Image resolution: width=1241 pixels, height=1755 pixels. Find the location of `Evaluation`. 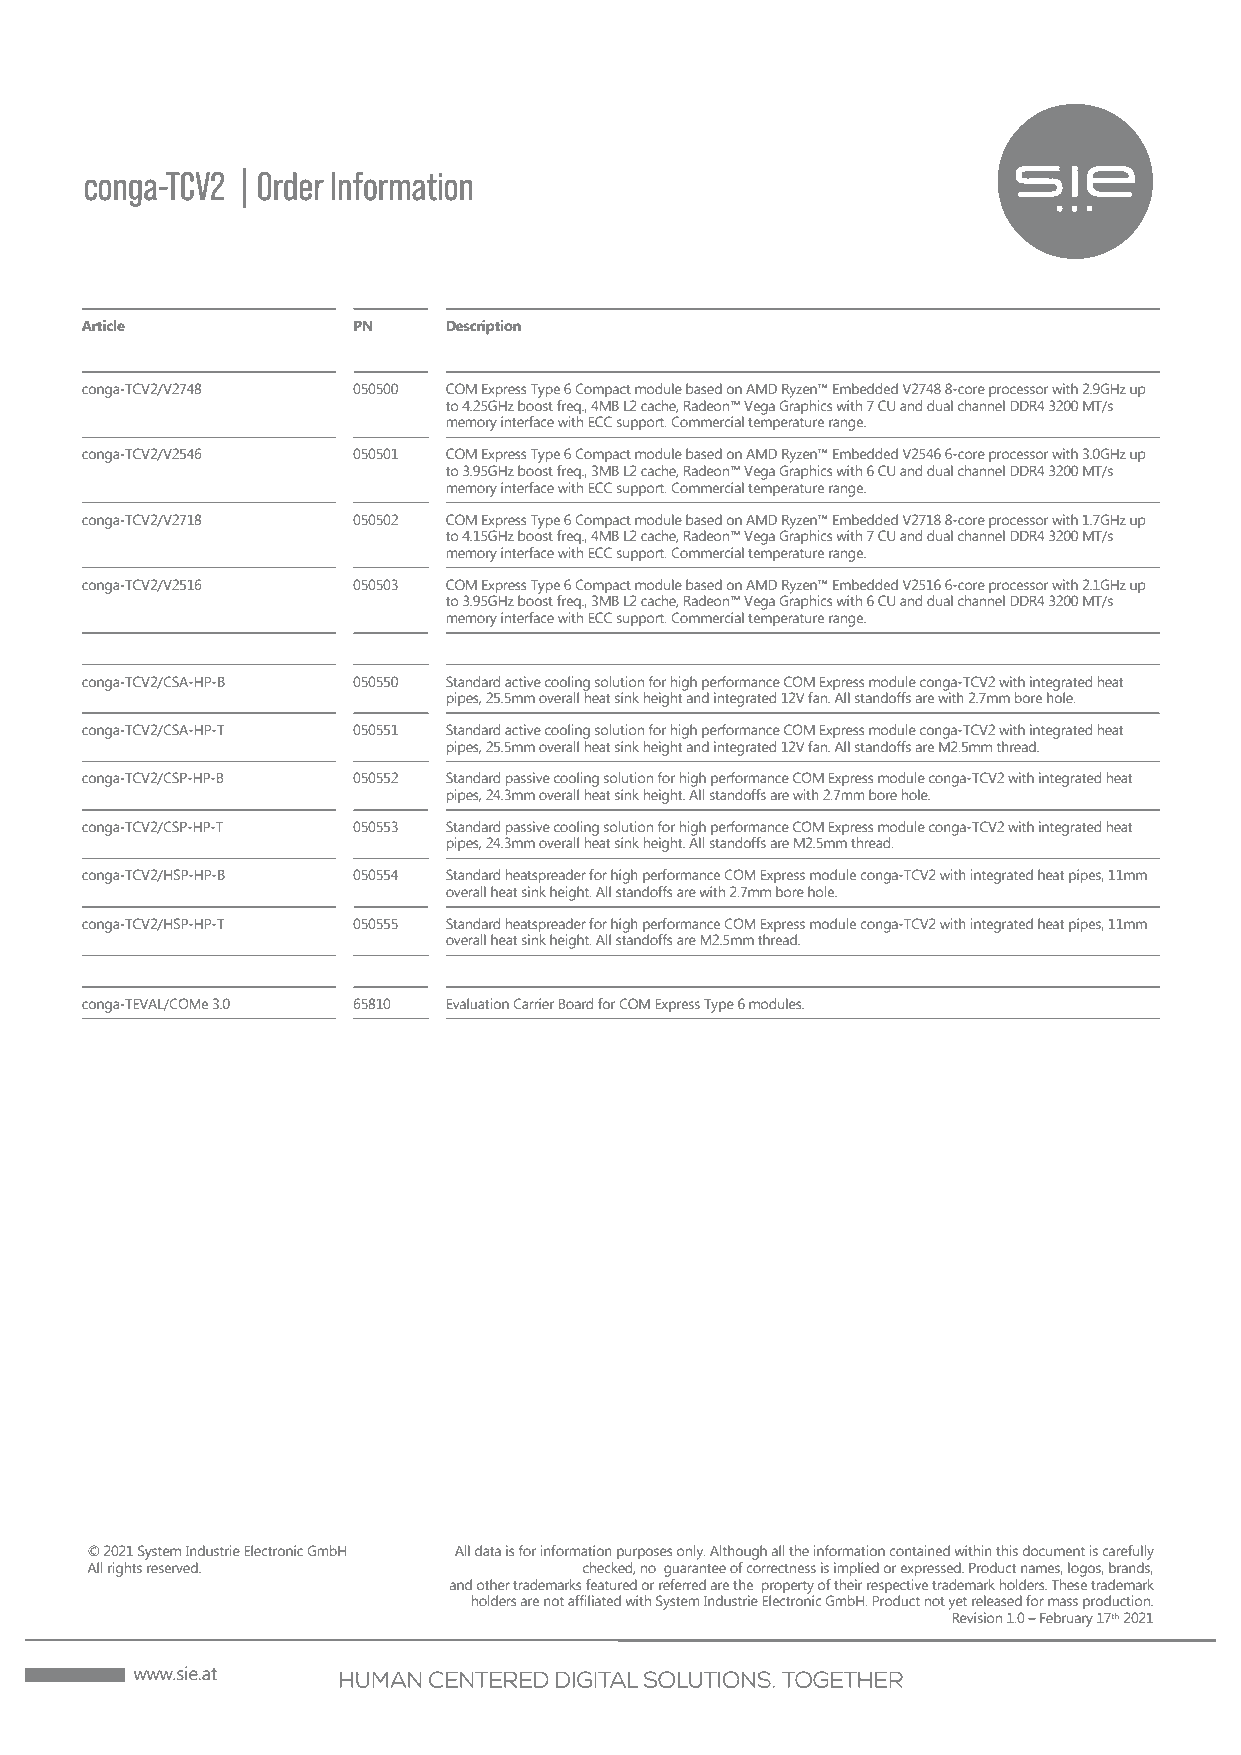

Evaluation is located at coordinates (478, 1003).
